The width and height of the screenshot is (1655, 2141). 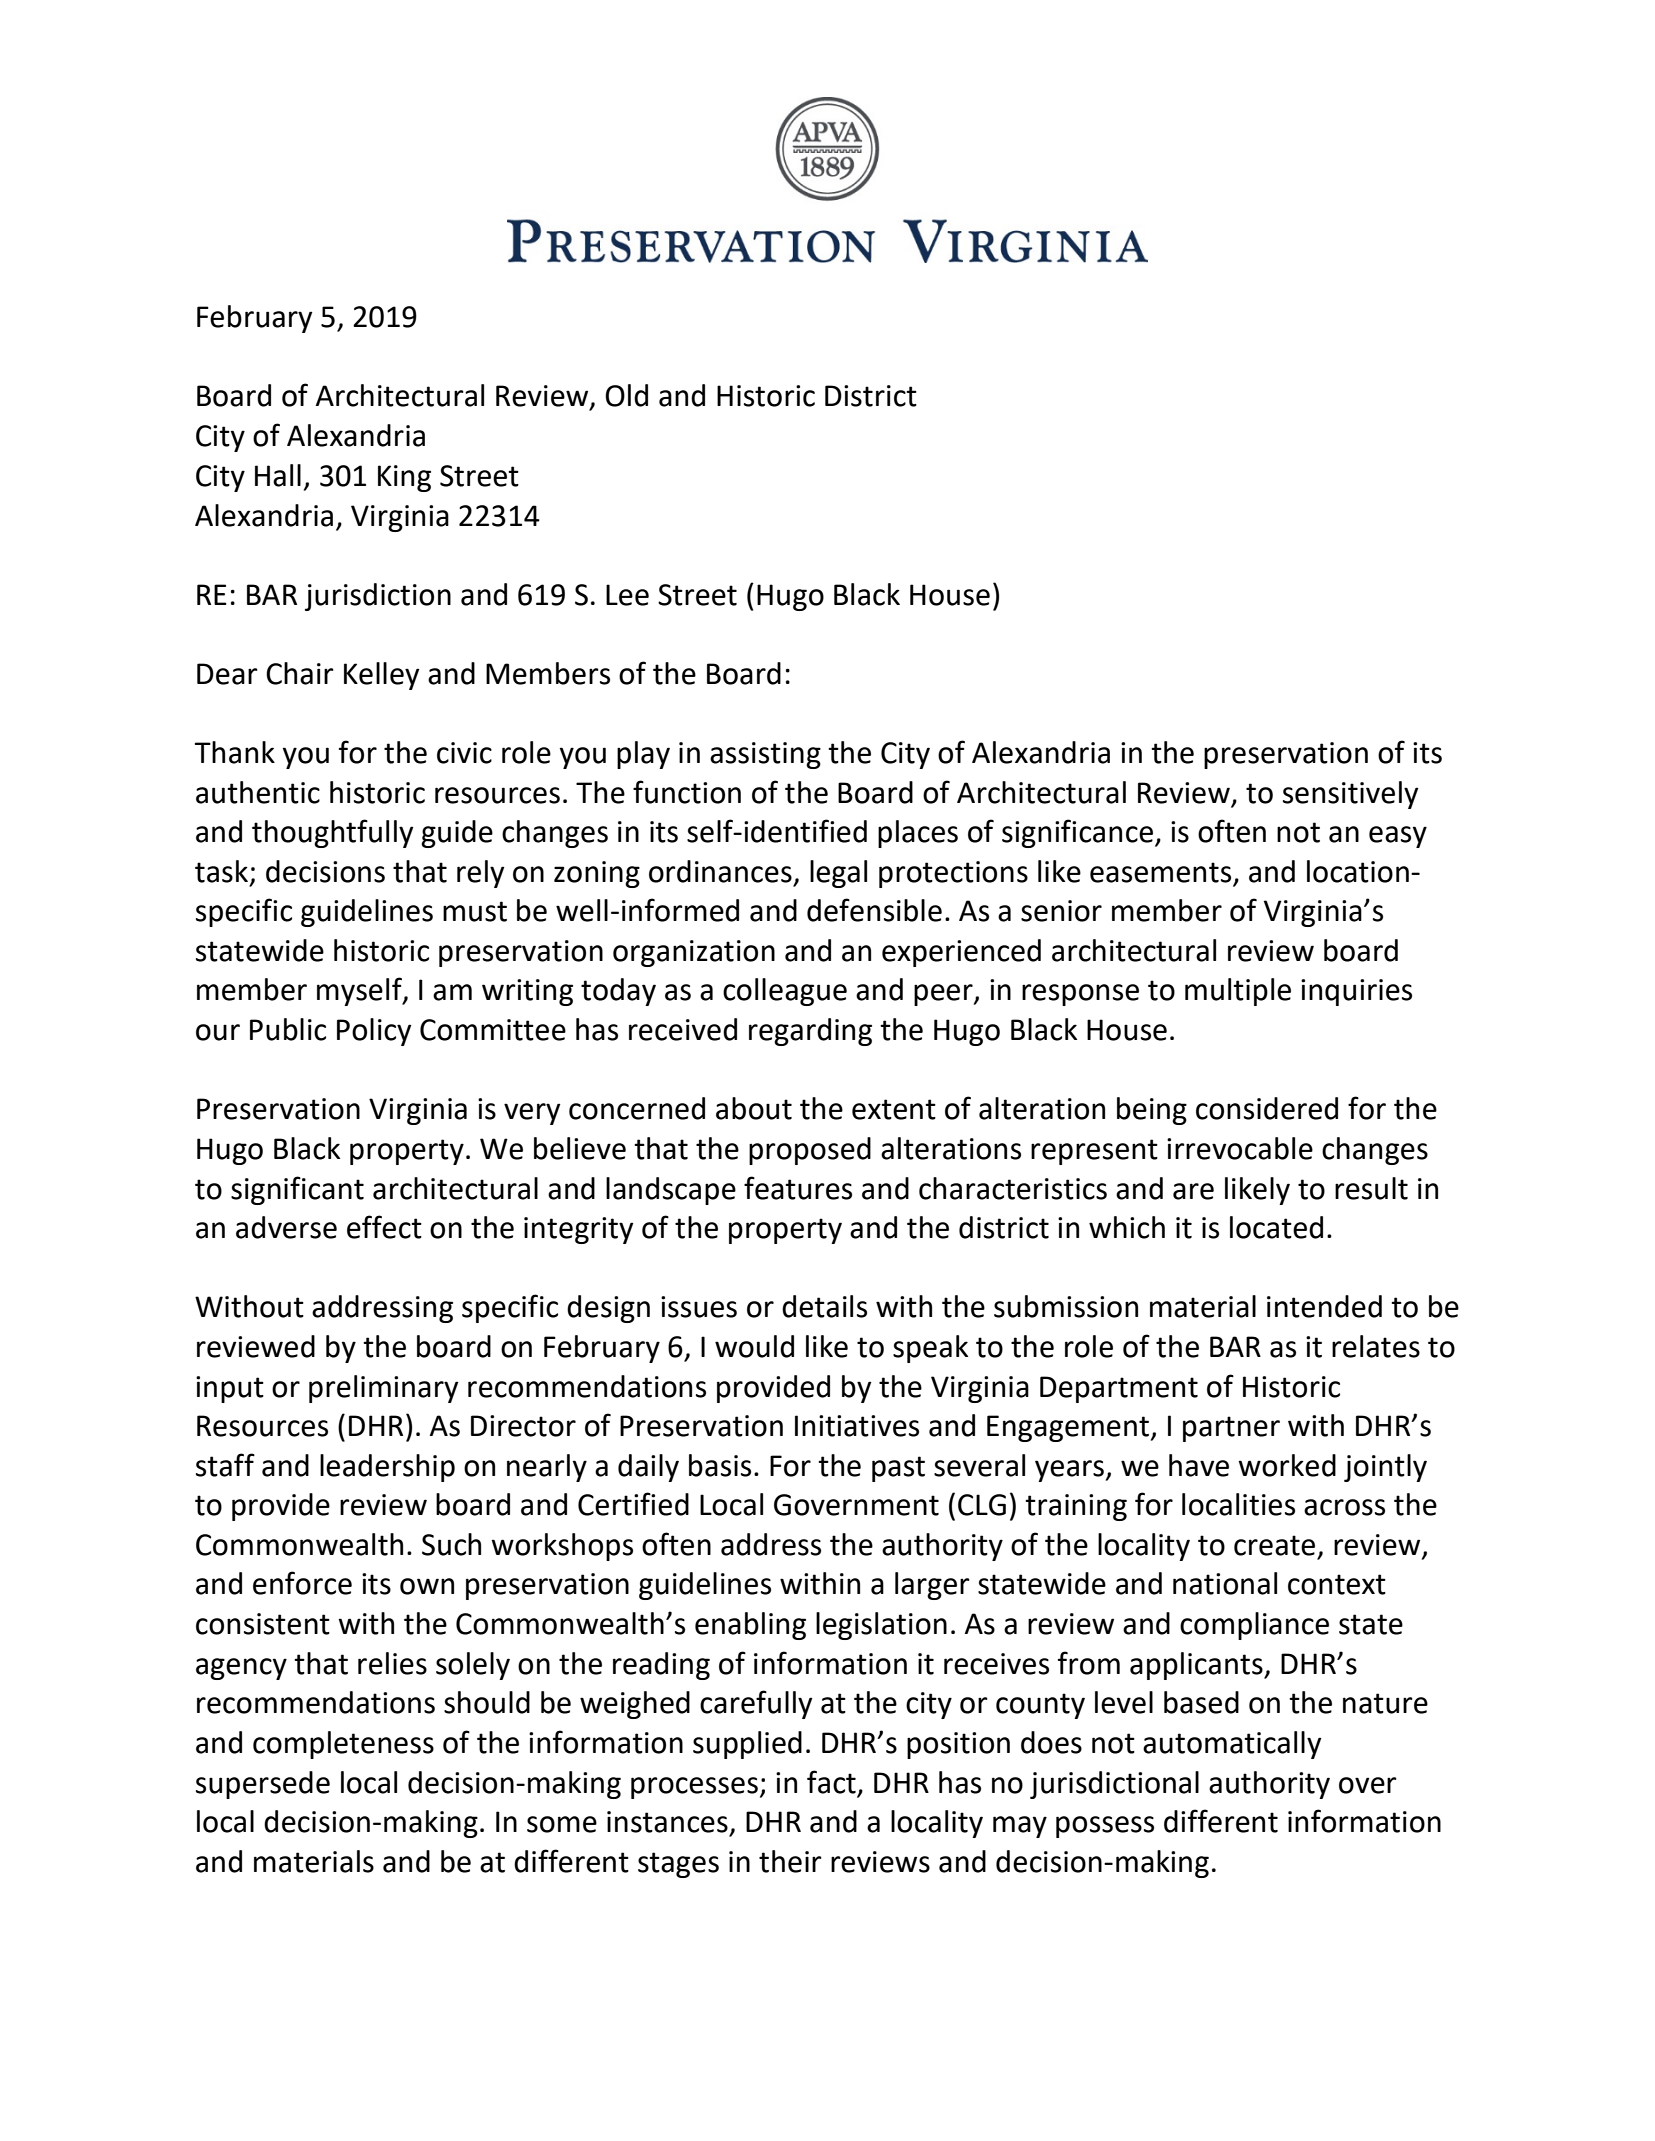 What do you see at coordinates (626, 395) in the screenshot?
I see `Old` at bounding box center [626, 395].
